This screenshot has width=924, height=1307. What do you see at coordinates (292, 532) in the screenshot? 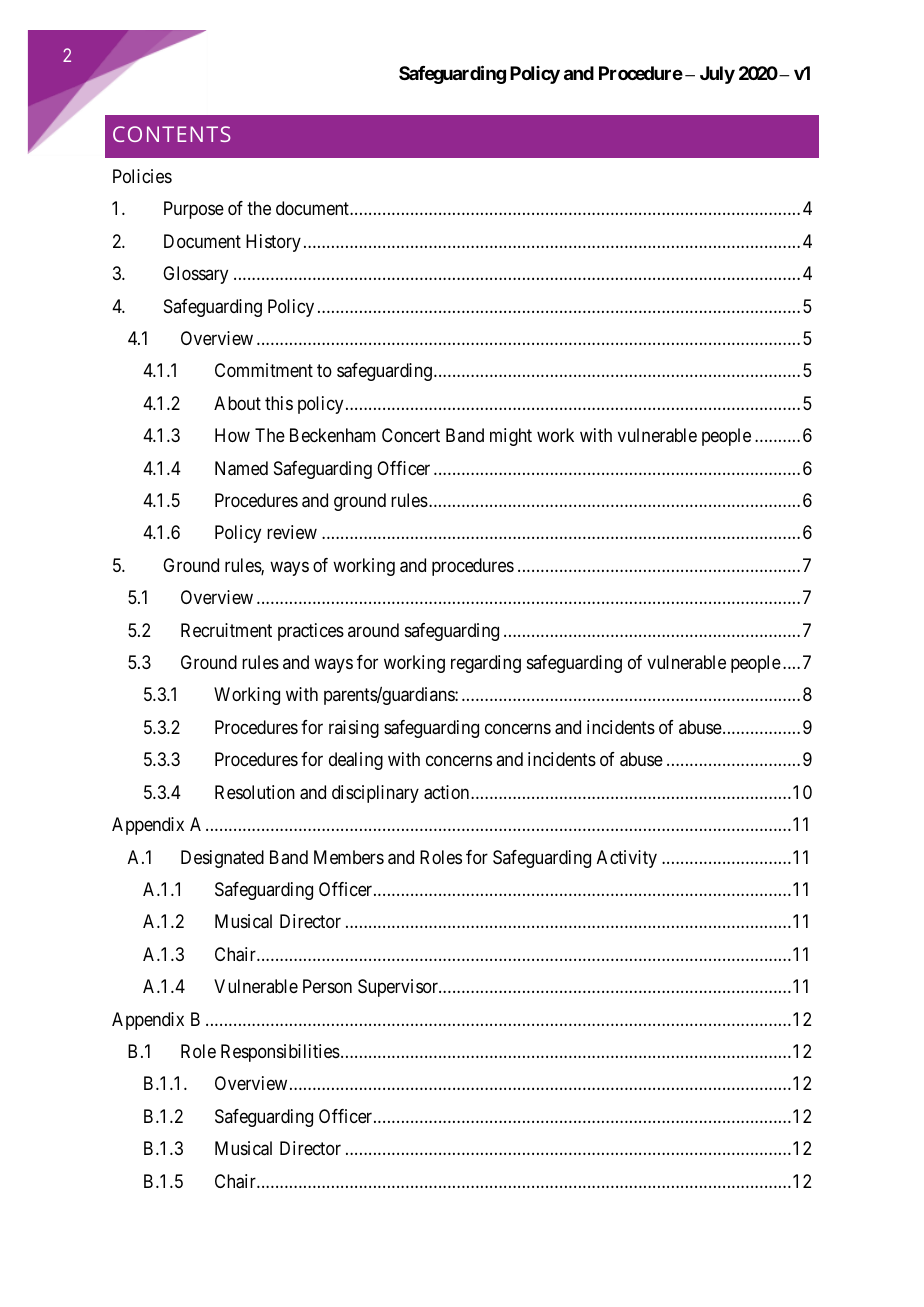
I see `review` at bounding box center [292, 532].
